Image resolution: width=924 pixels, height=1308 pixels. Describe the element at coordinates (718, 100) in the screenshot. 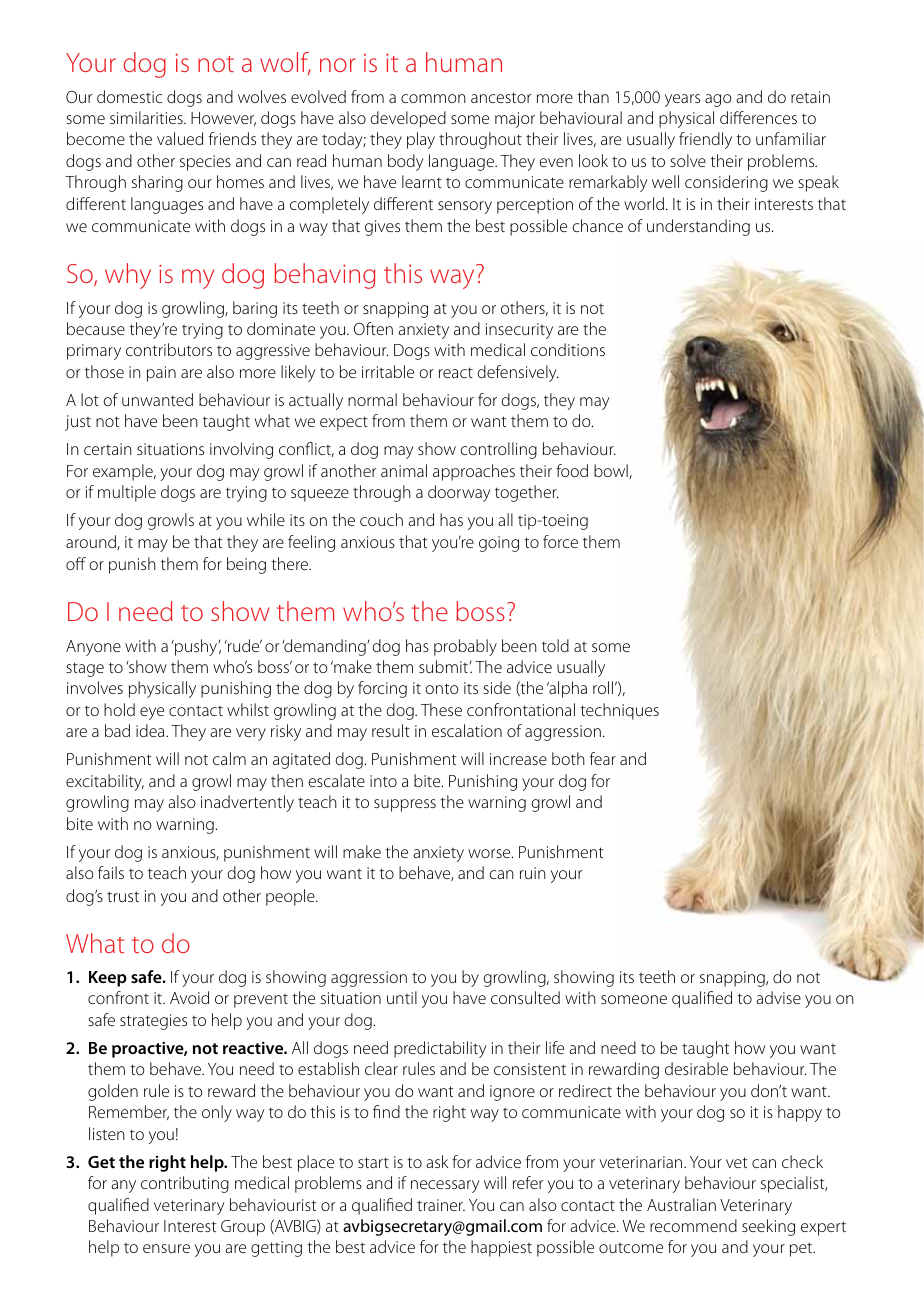

I see `ago` at that location.
